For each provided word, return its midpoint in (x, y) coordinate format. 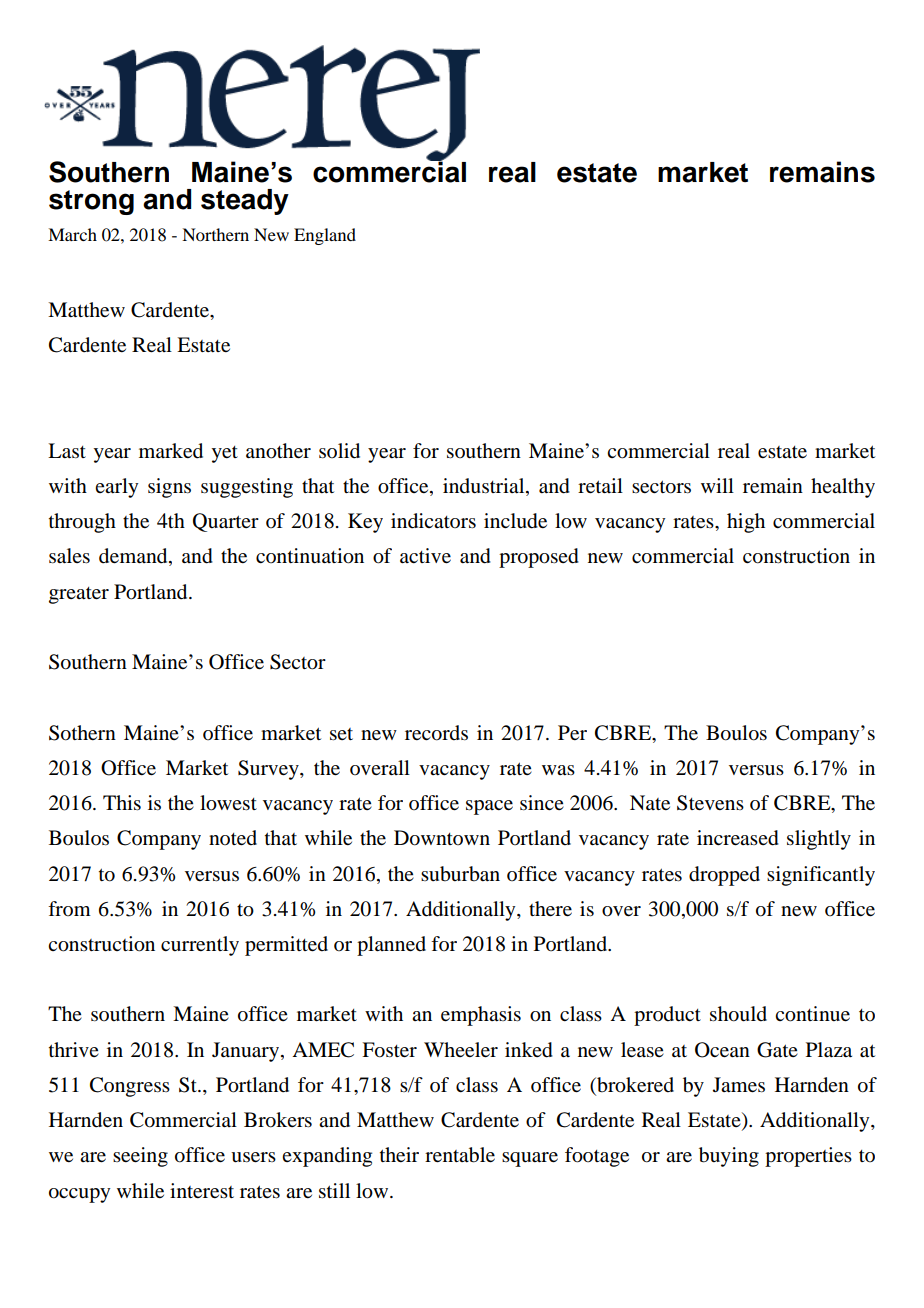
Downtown (442, 838)
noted (233, 838)
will (717, 485)
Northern (215, 234)
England (325, 236)
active (425, 556)
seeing (140, 1157)
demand (134, 557)
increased (738, 838)
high (746, 523)
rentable (460, 1155)
